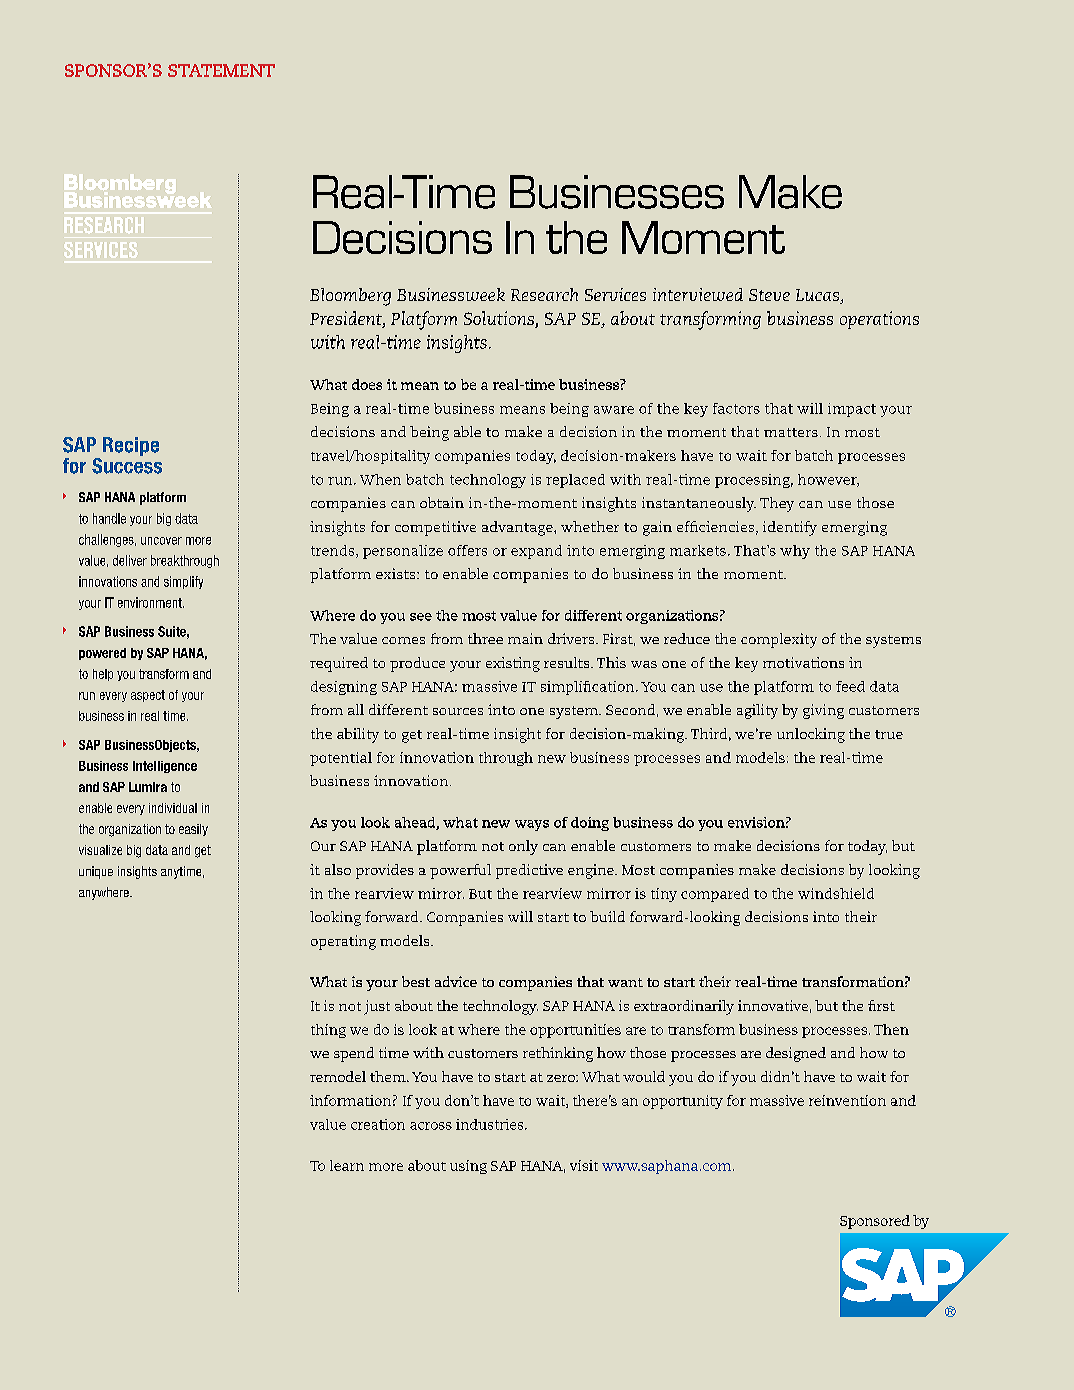 This screenshot has height=1390, width=1074. What do you see at coordinates (347, 1165) in the screenshot?
I see `learn` at bounding box center [347, 1165].
